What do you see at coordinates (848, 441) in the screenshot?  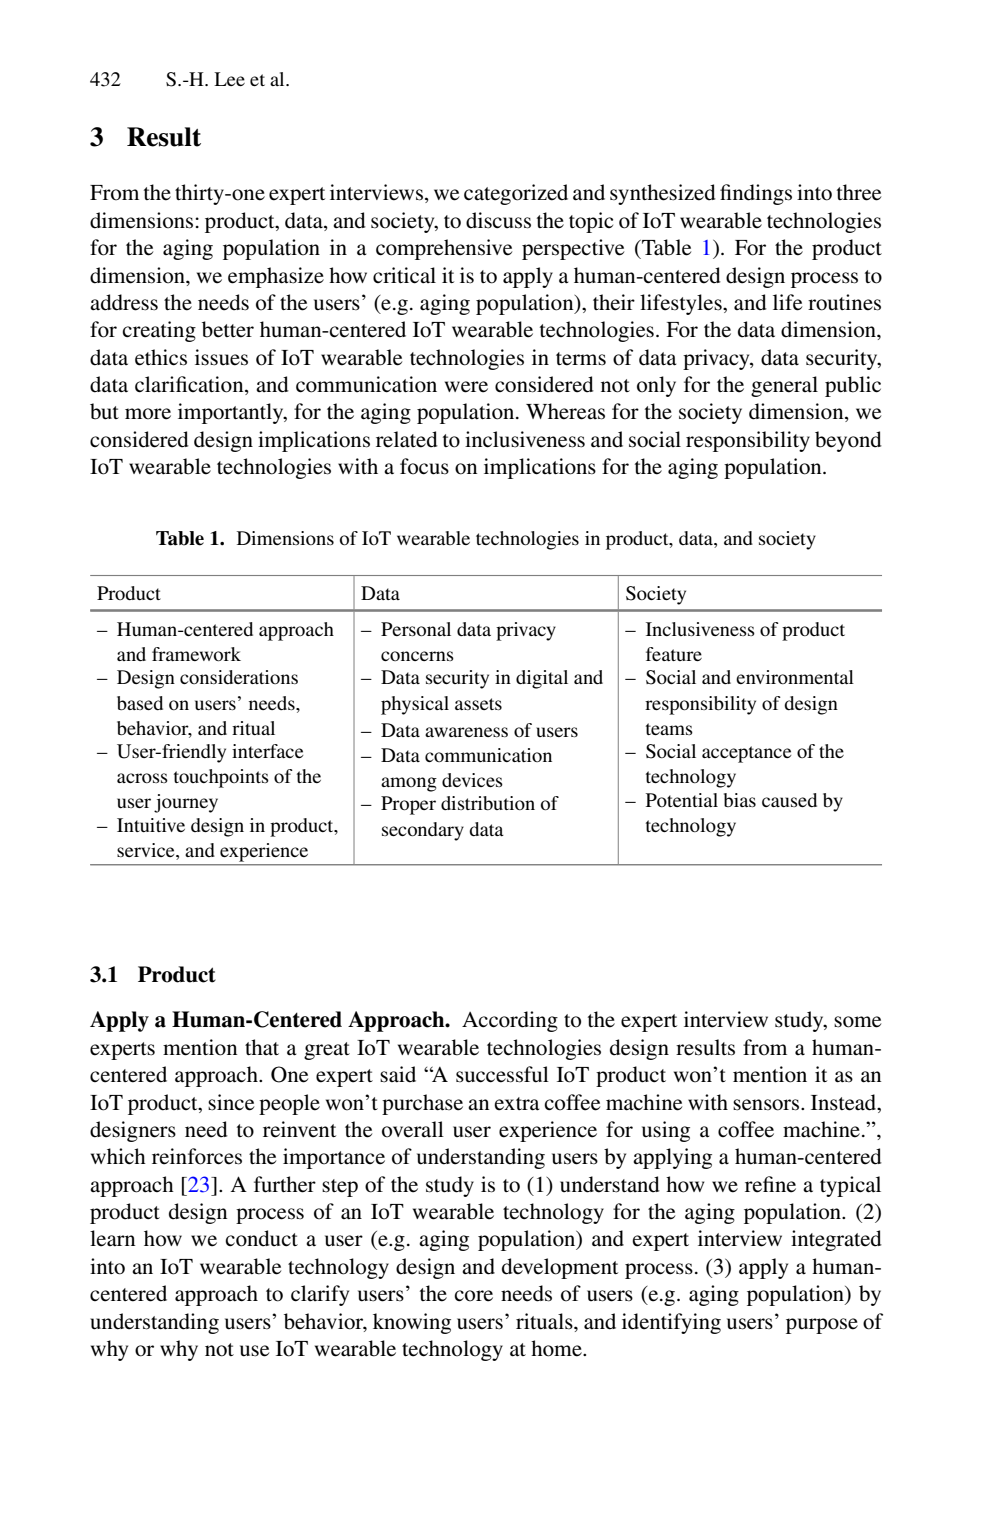 I see `beyond` at bounding box center [848, 441].
